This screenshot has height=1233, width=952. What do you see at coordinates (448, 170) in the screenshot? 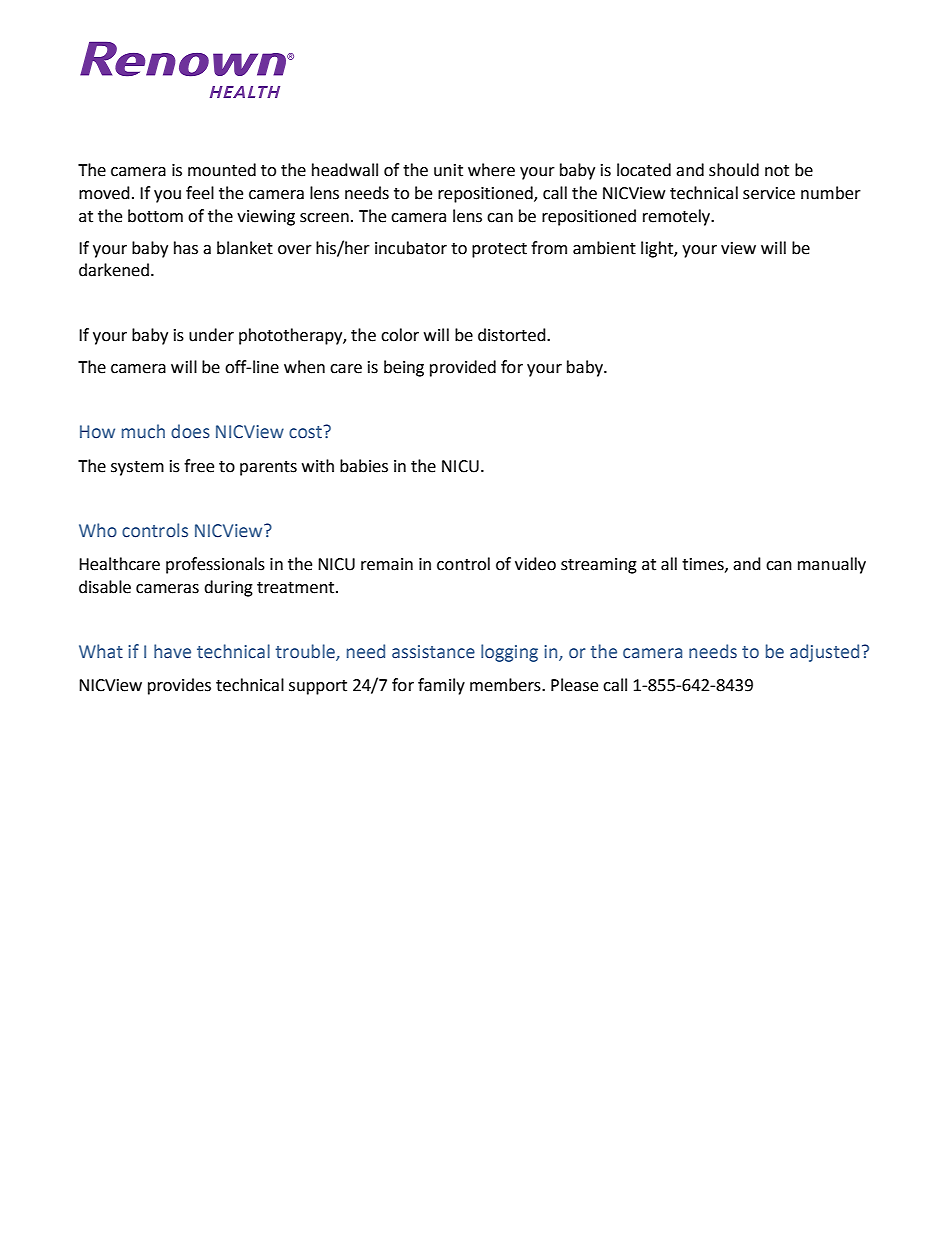
I see `unit` at bounding box center [448, 170].
